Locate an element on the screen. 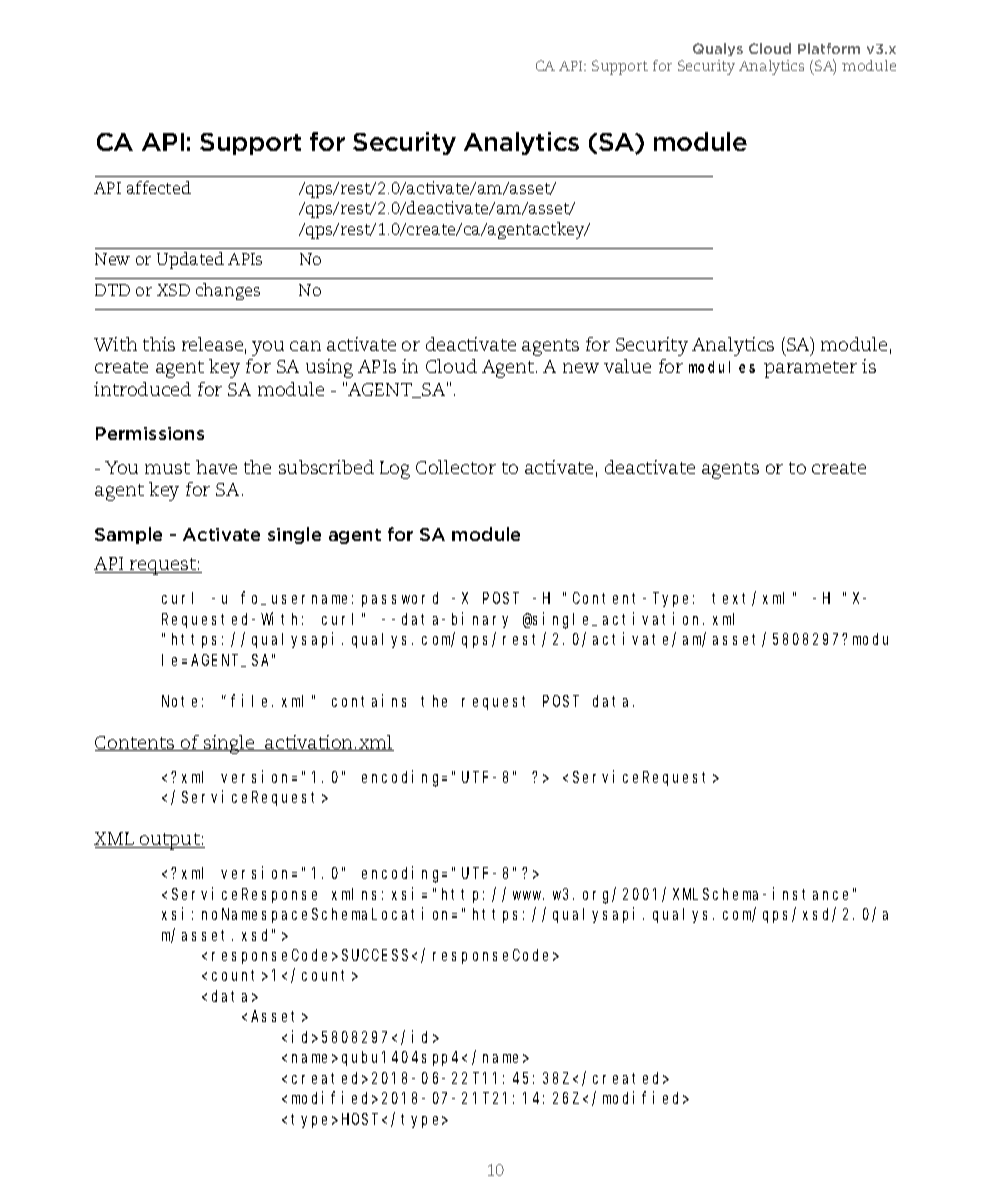 The height and width of the screenshot is (1204, 1003). this is located at coordinates (159, 344).
